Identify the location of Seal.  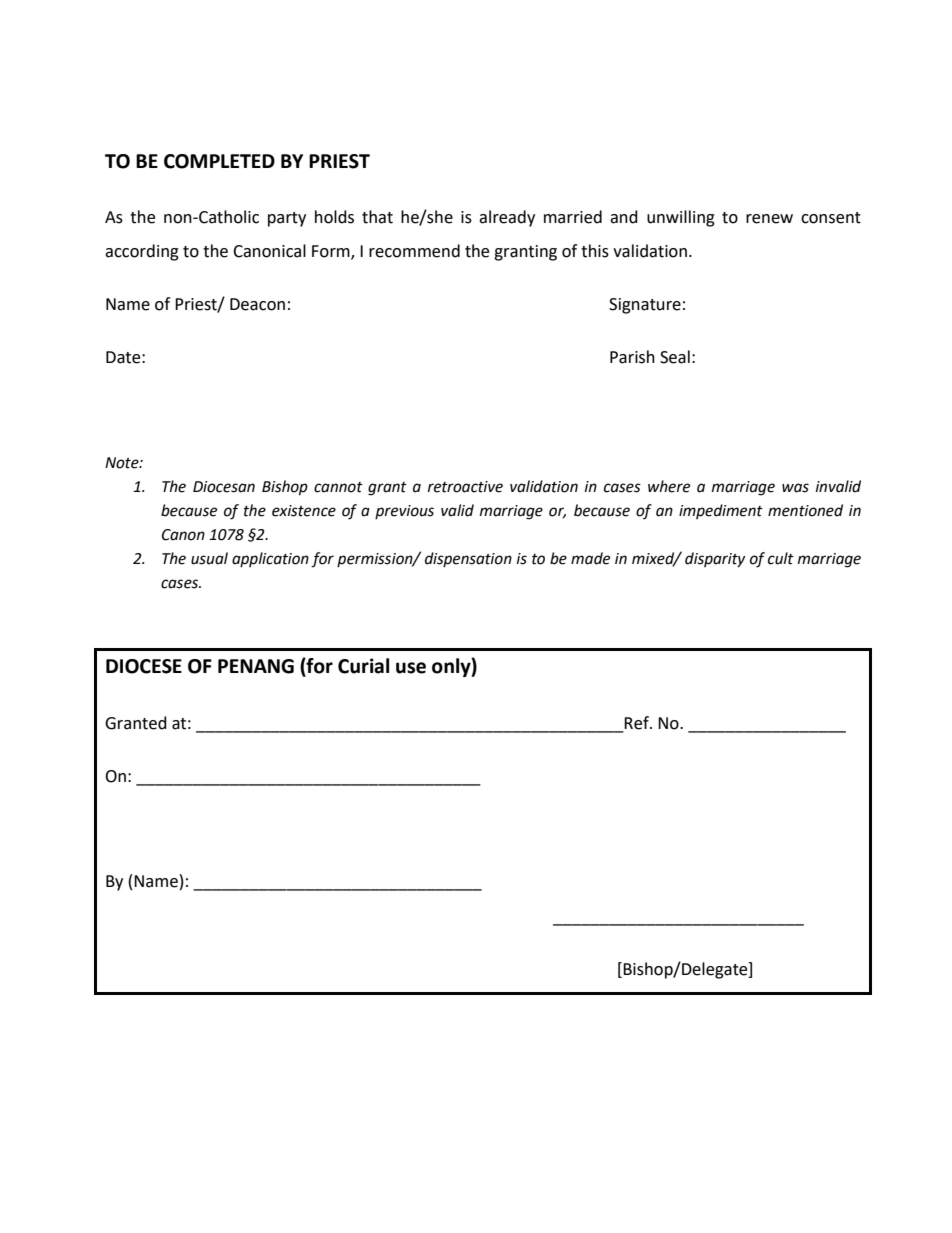
(675, 357).
